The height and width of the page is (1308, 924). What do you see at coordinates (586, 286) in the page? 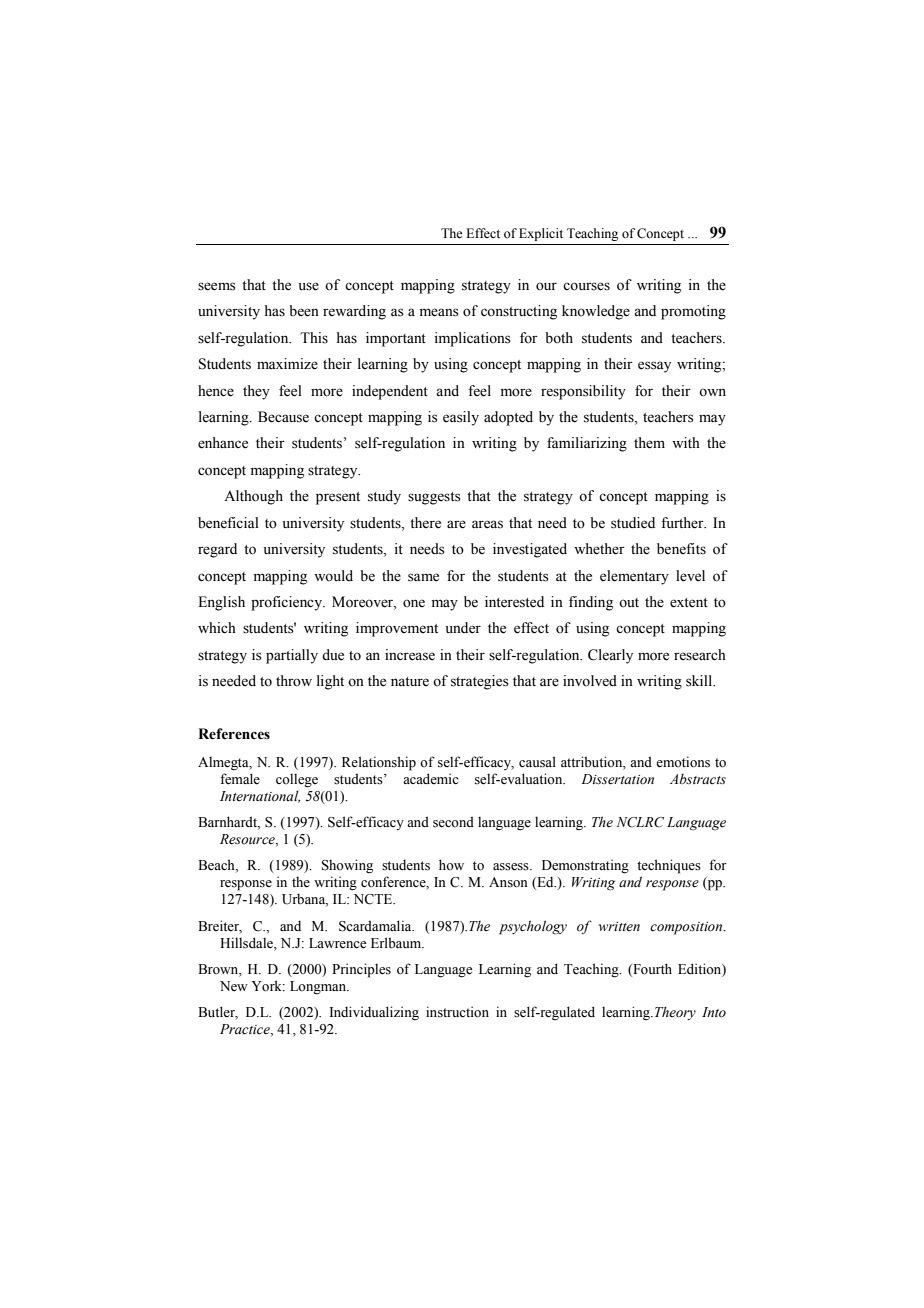
I see `courses` at bounding box center [586, 286].
